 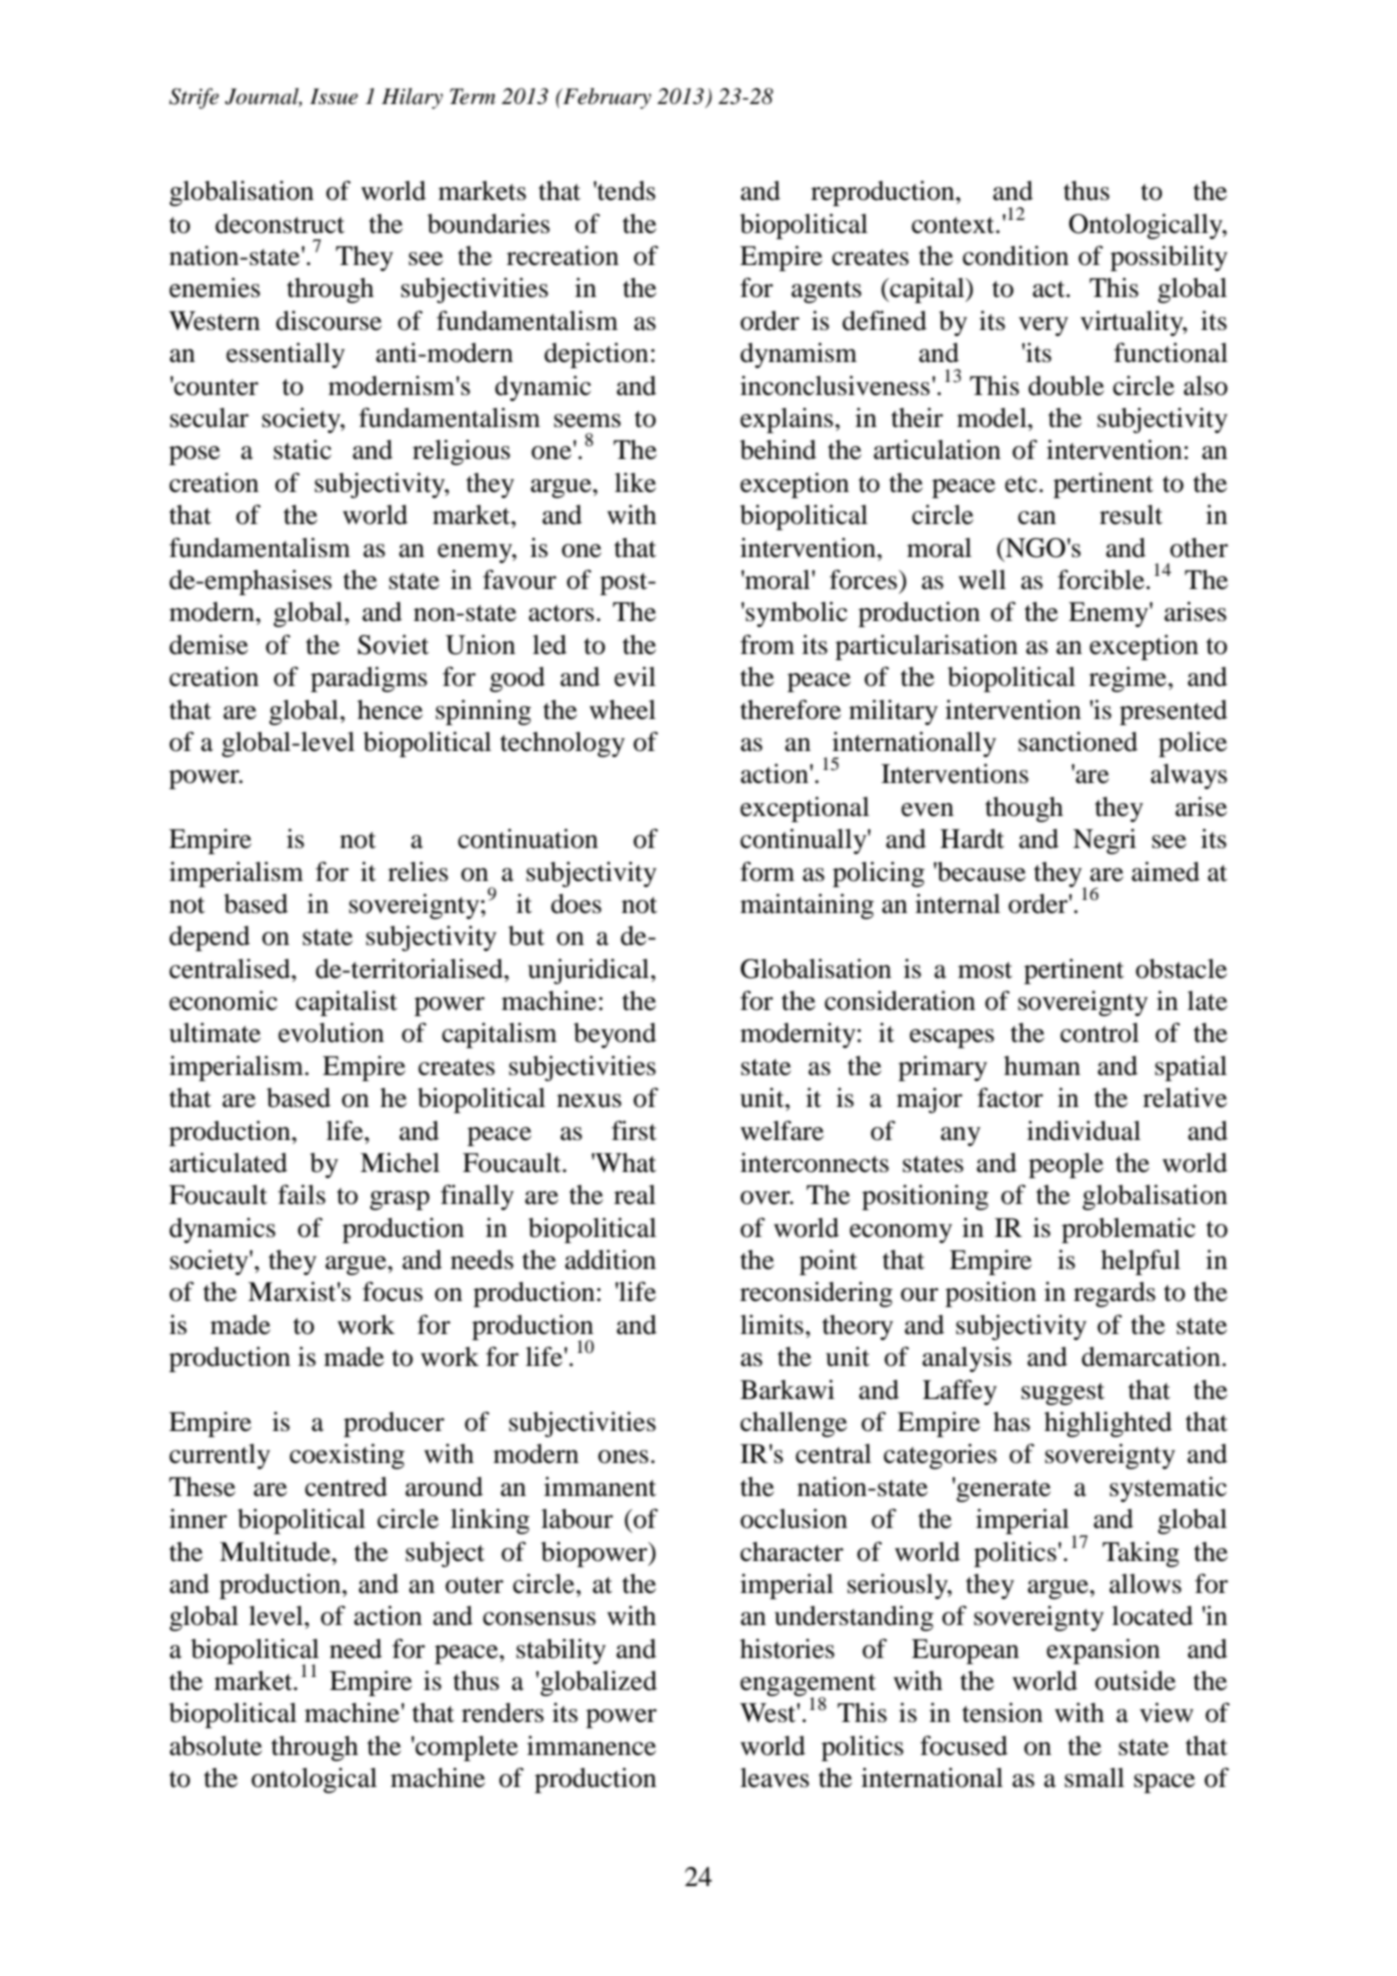 What do you see at coordinates (772, 1325) in the image?
I see `limits` at bounding box center [772, 1325].
